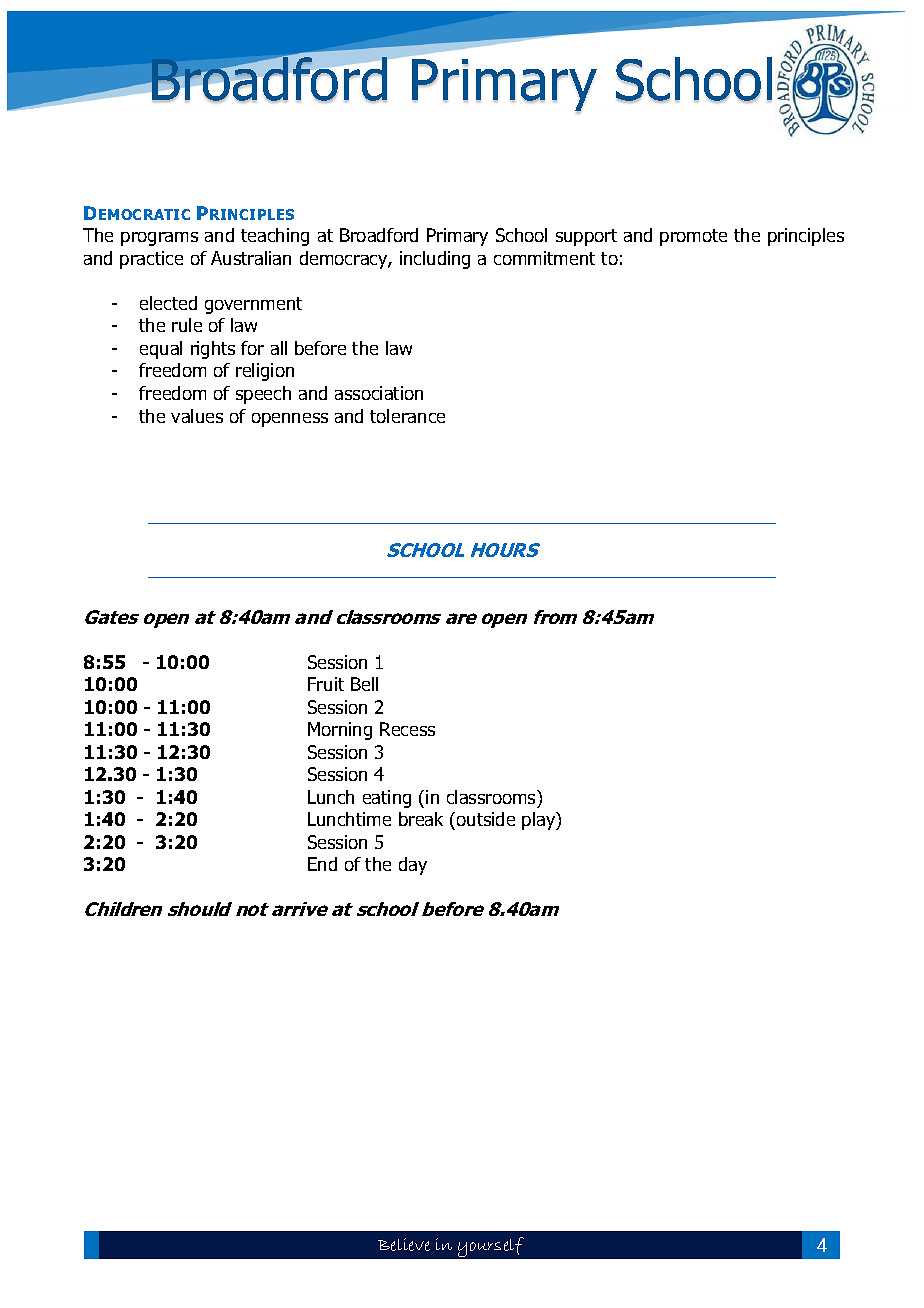 The width and height of the document is (924, 1308). Describe the element at coordinates (435, 260) in the document. I see `including` at that location.
